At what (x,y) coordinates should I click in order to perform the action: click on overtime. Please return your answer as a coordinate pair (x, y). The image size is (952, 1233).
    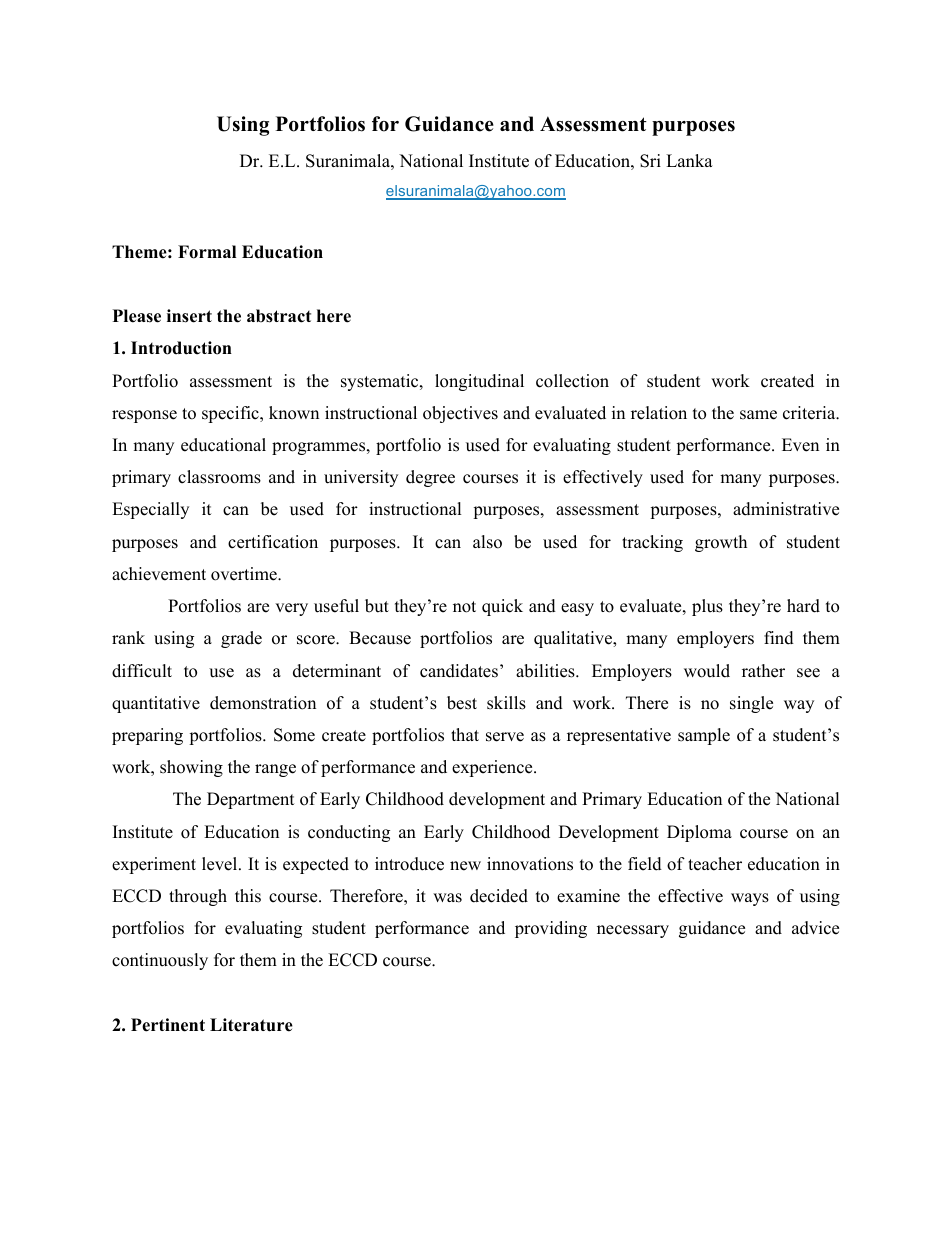
    Looking at the image, I should click on (245, 574).
